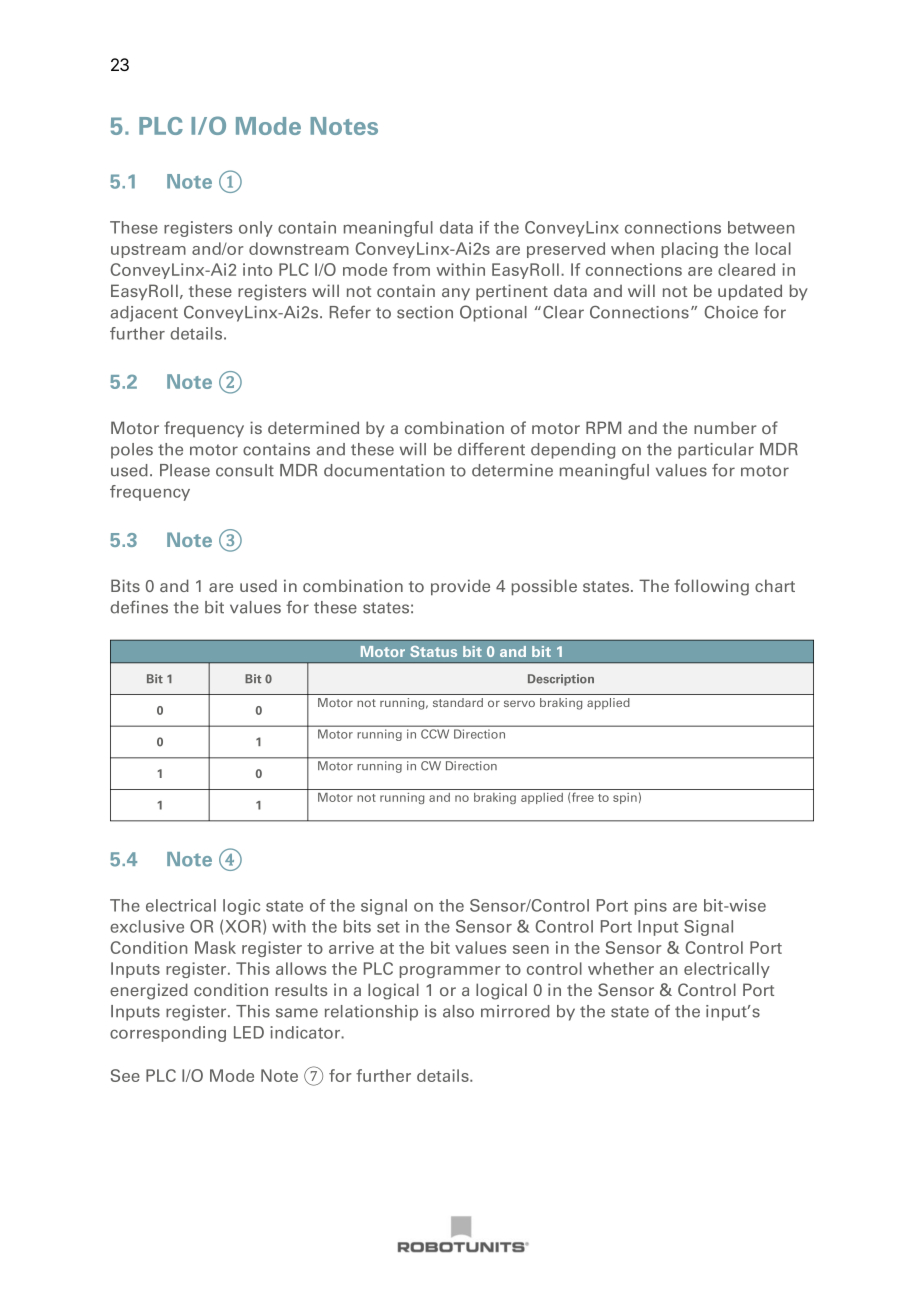 The width and height of the image is (924, 1308). I want to click on LED, so click(249, 1032).
